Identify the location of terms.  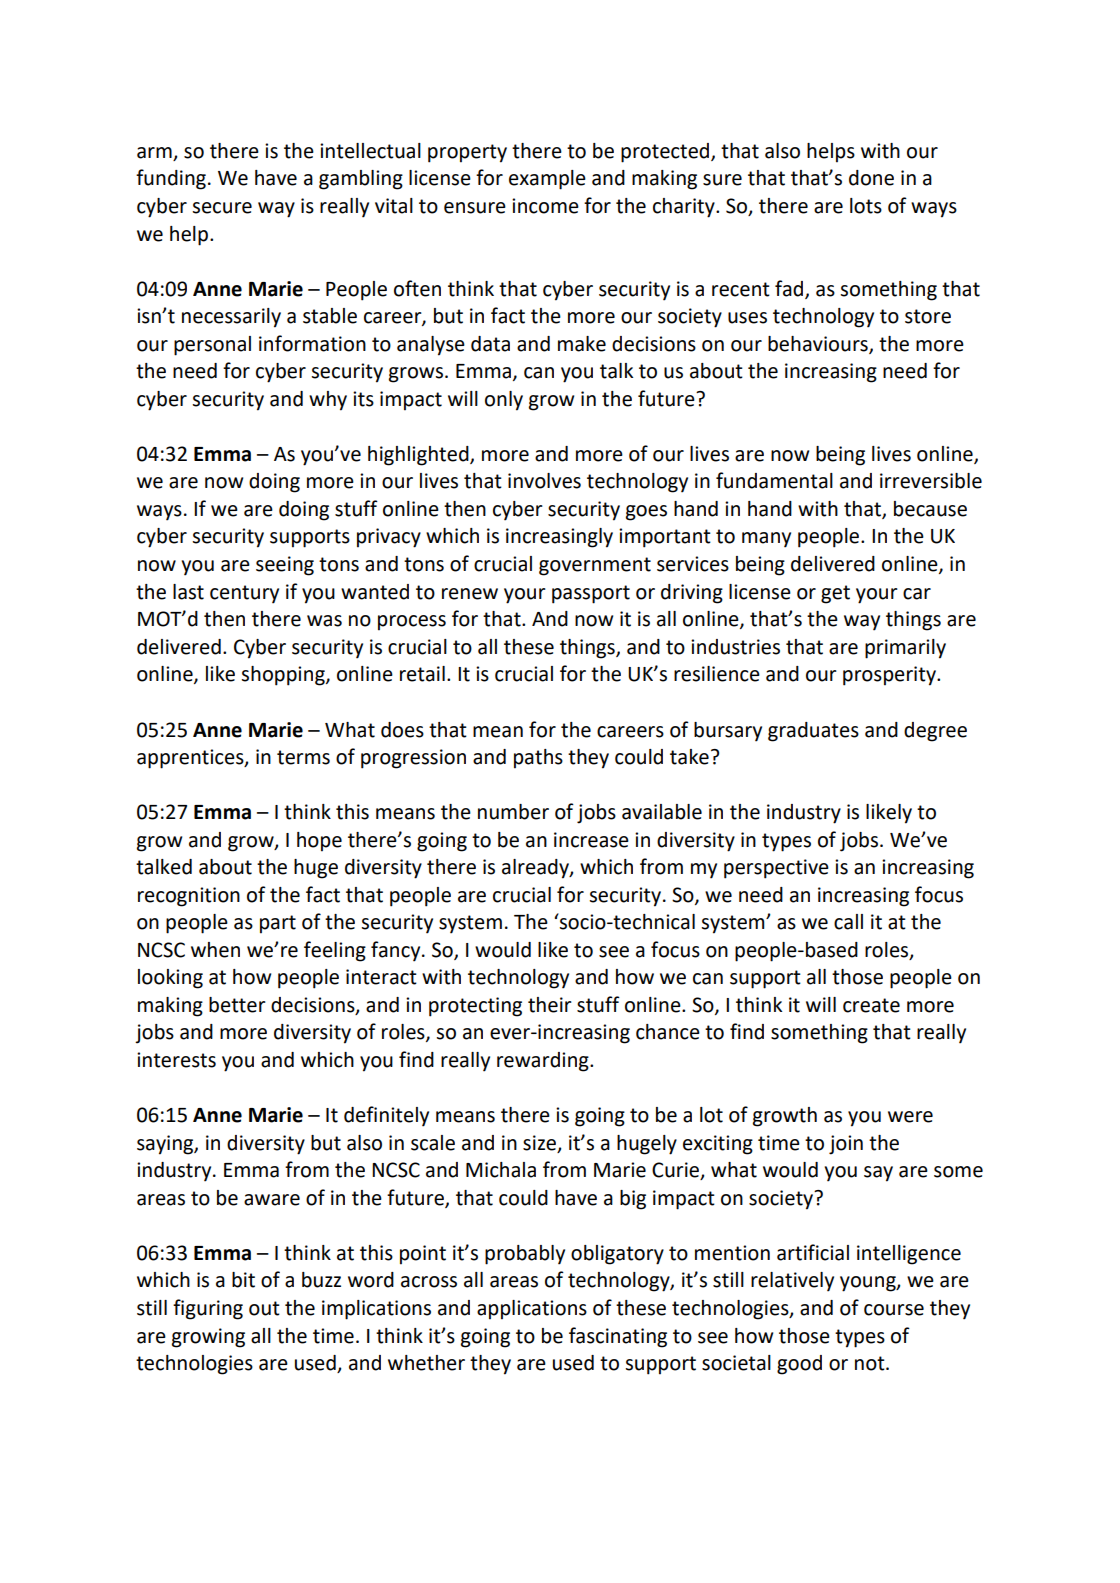
(303, 757).
